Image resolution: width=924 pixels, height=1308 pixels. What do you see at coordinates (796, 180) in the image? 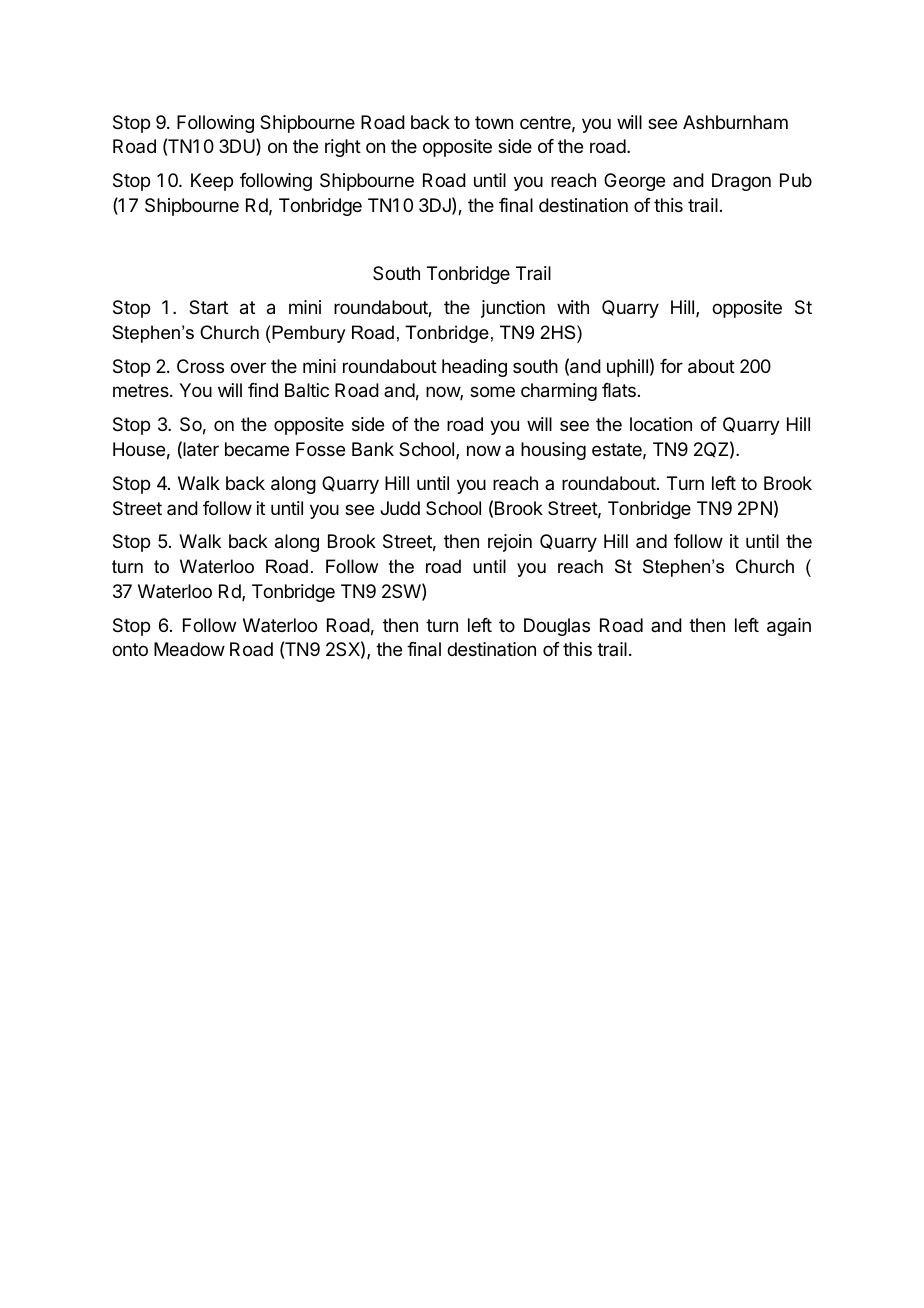
I see `Pub` at bounding box center [796, 180].
